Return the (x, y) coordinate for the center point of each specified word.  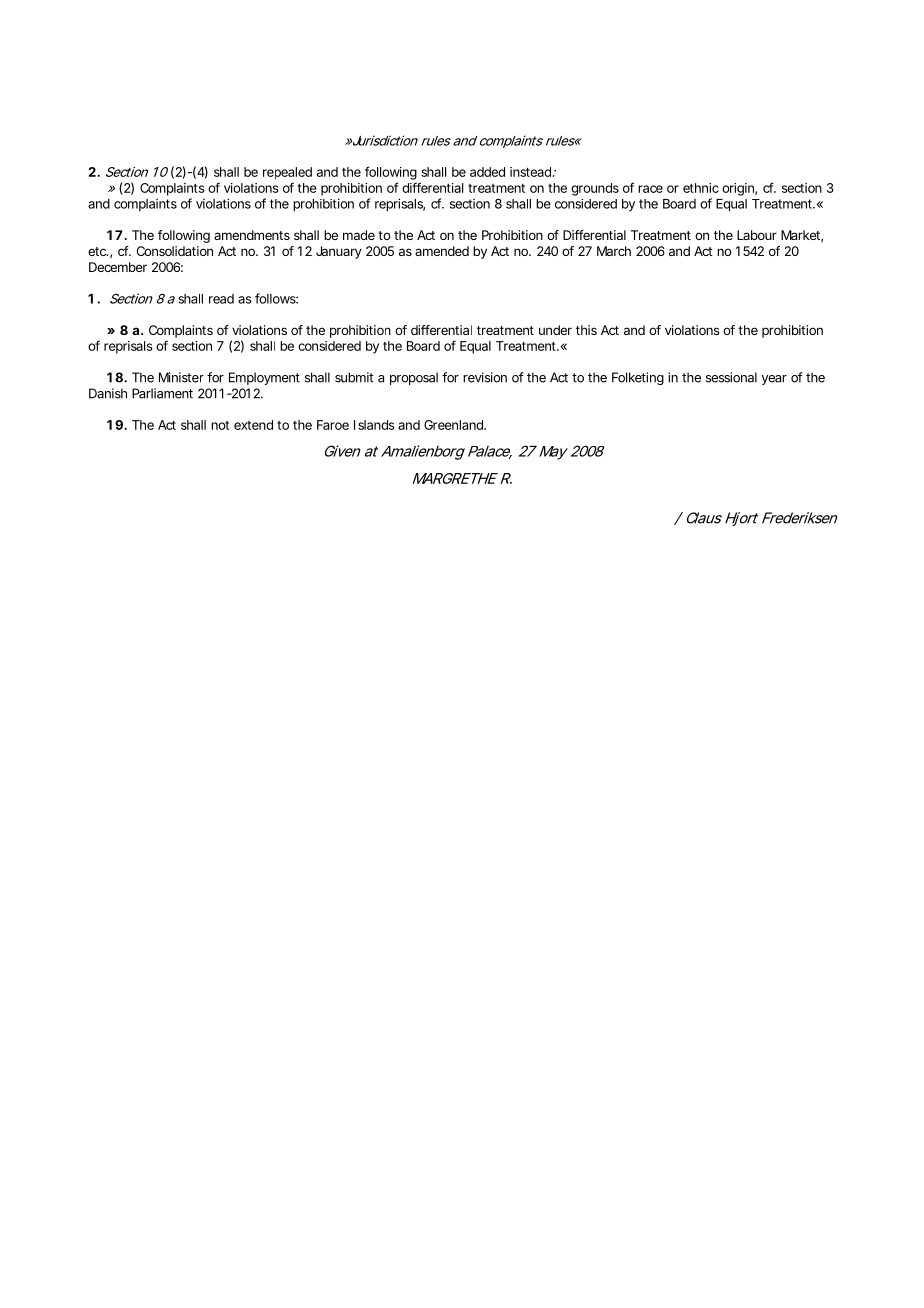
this (586, 330)
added (487, 172)
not (220, 425)
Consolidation (175, 251)
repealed (287, 173)
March (614, 251)
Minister (181, 377)
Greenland (454, 425)
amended (442, 251)
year (774, 380)
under (555, 330)
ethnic (701, 188)
